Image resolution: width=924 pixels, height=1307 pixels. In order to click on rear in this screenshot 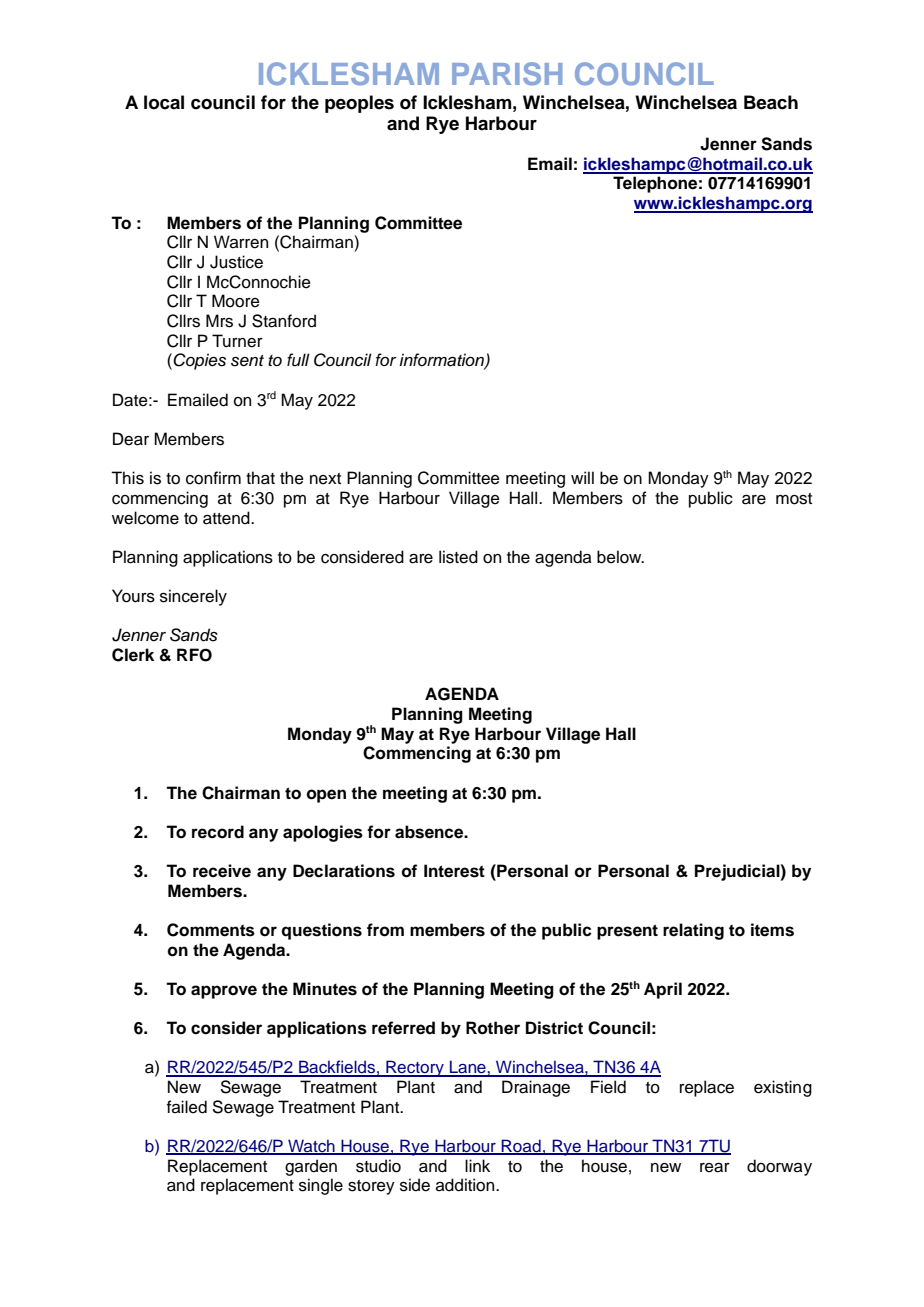, I will do `click(715, 1168)`.
